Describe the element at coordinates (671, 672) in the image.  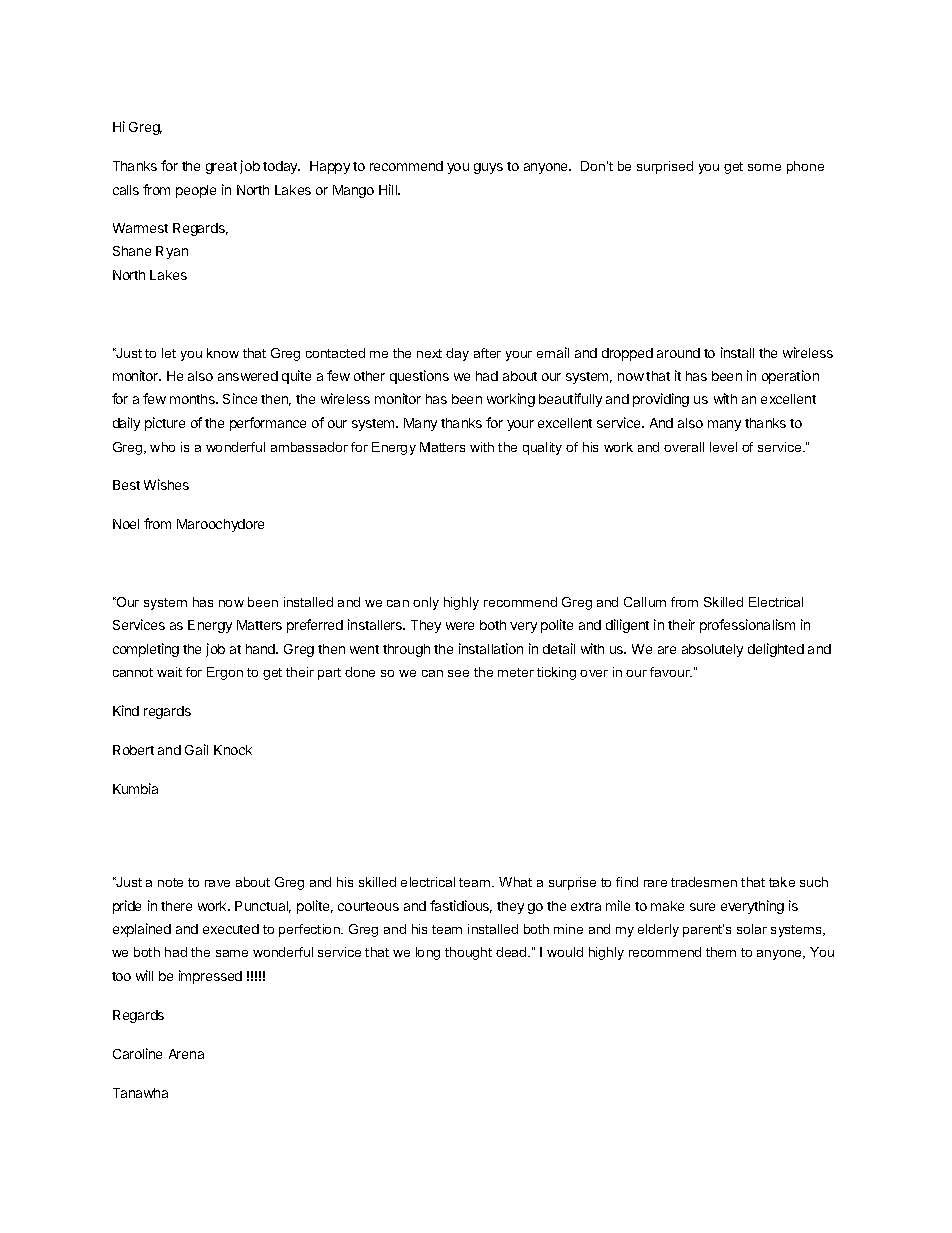
I see `favour` at that location.
